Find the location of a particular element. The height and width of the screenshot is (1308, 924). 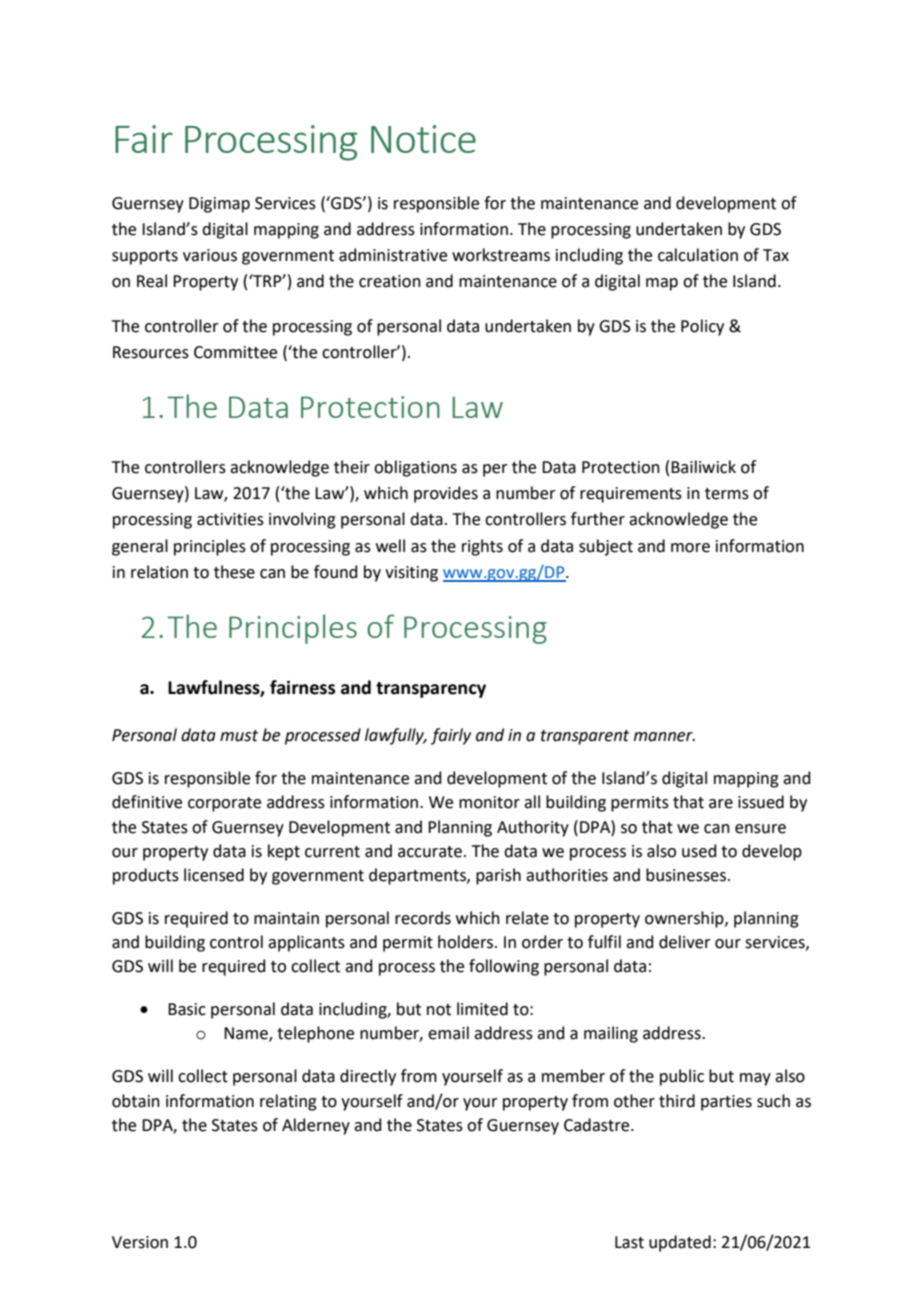

calculation is located at coordinates (698, 255).
